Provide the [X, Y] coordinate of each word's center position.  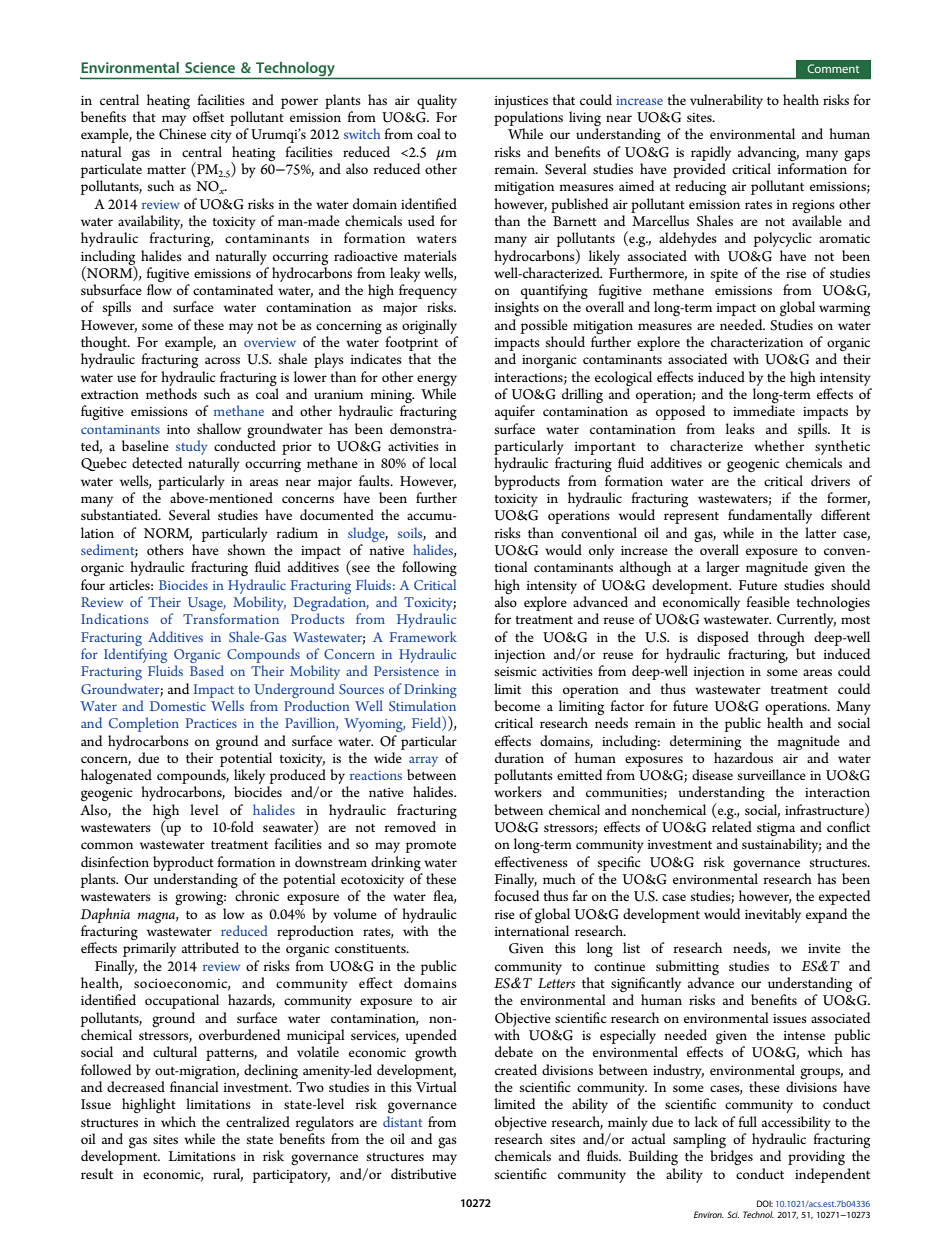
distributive [423, 1173]
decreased [136, 1086]
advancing [768, 153]
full [747, 1121]
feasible [768, 601]
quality [437, 101]
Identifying [135, 657]
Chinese [182, 134]
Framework [423, 636]
